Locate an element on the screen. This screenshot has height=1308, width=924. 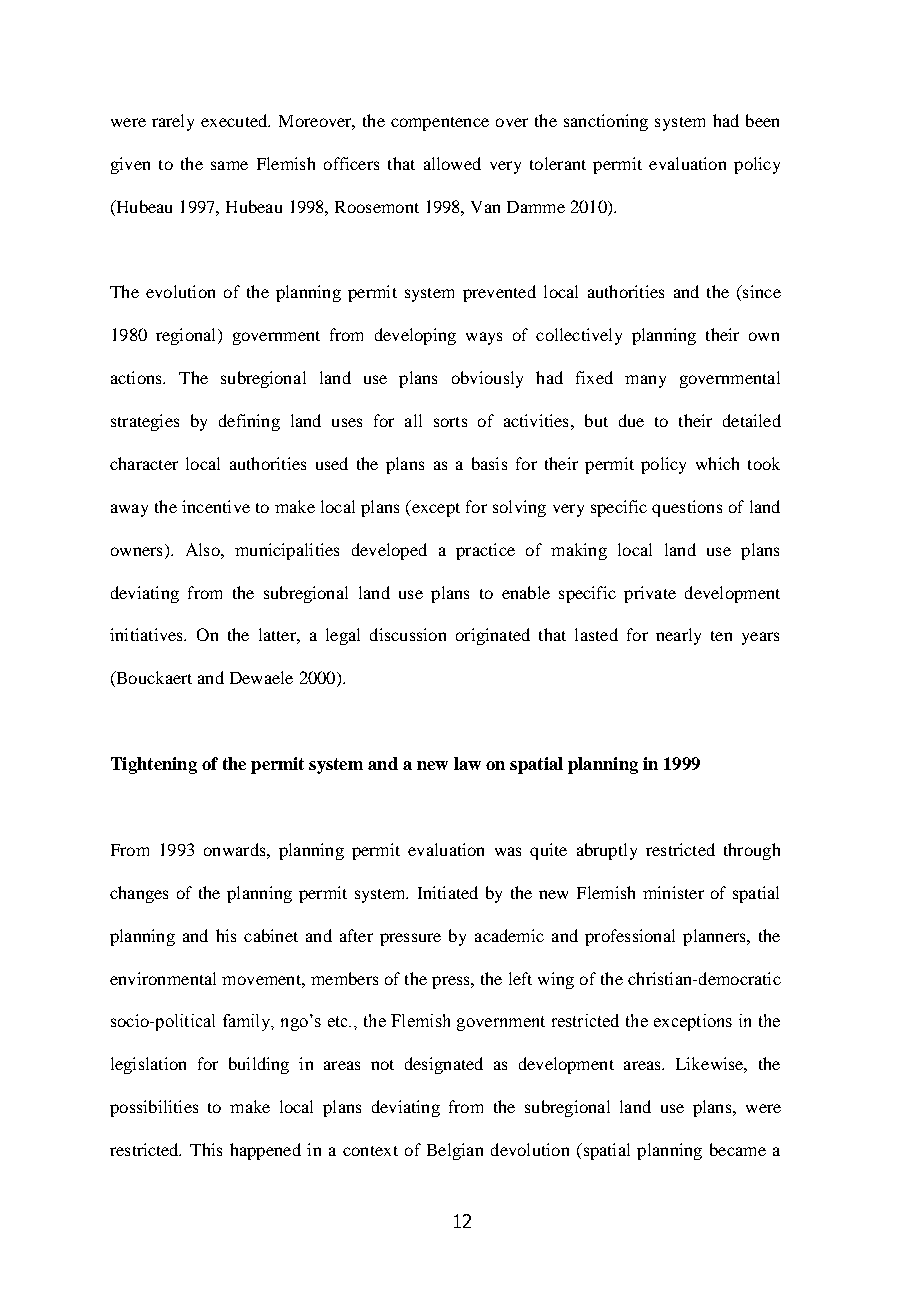
allowed is located at coordinates (452, 163).
